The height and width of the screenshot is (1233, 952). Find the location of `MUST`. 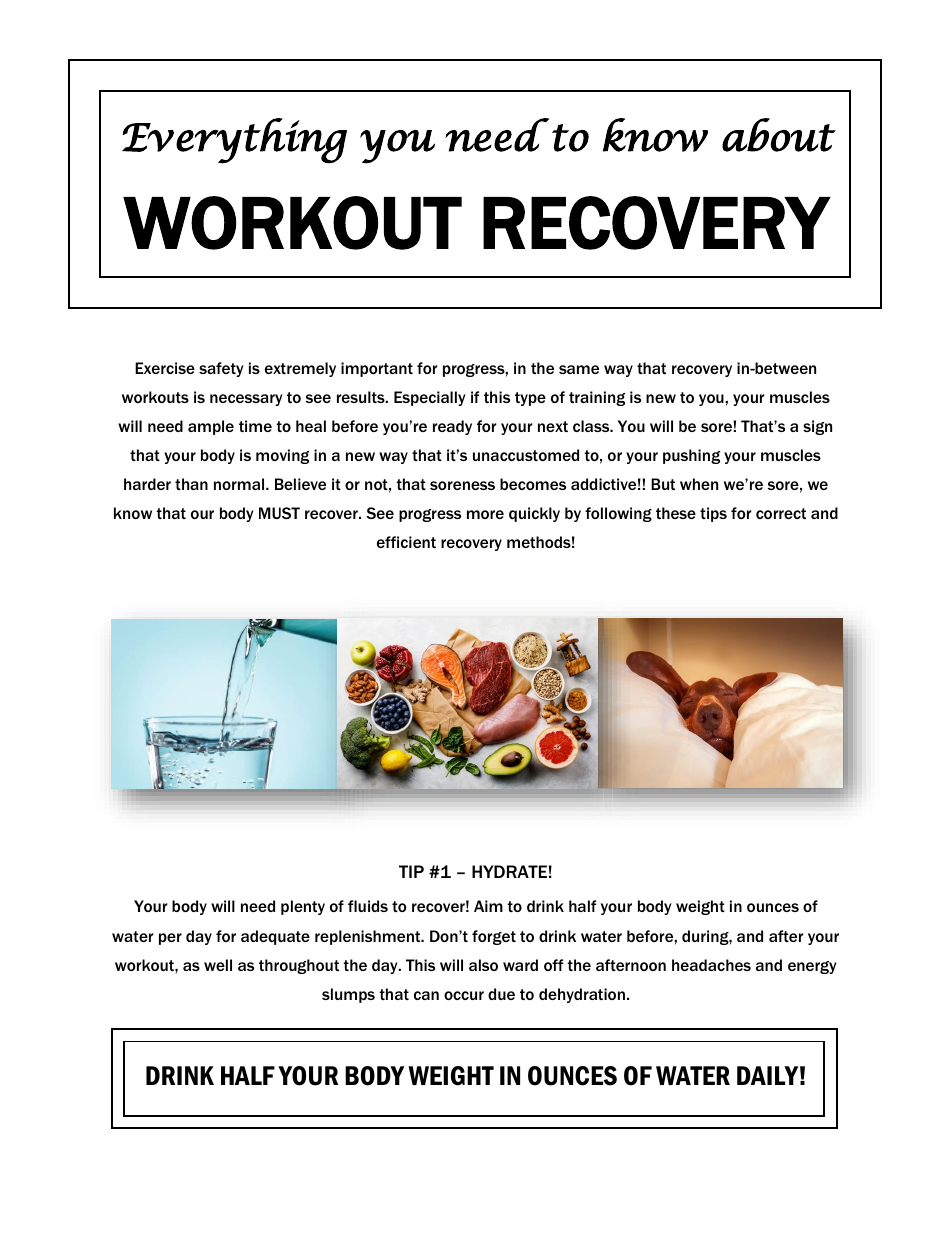

MUST is located at coordinates (279, 513).
